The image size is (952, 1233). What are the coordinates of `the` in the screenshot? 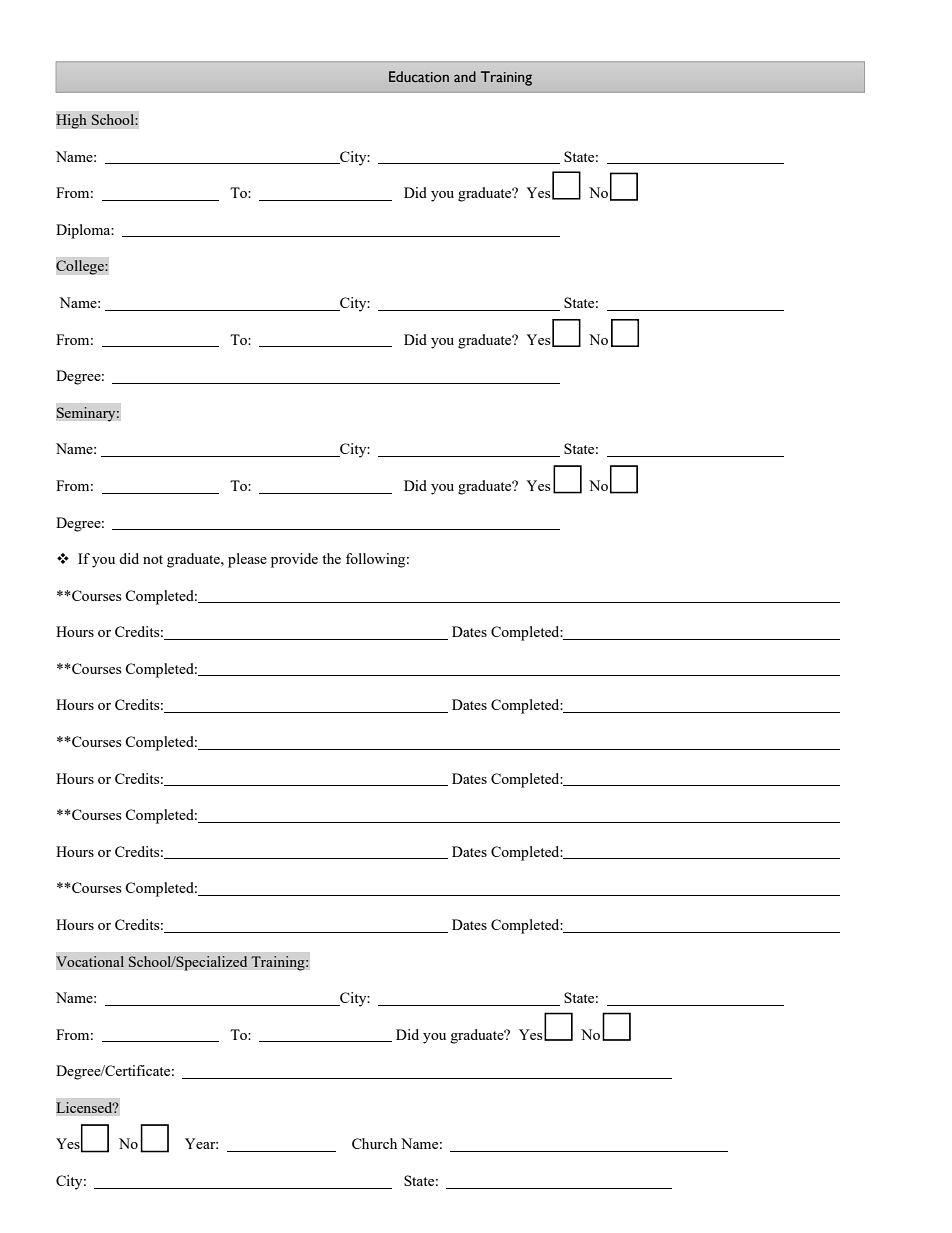 It's located at (331, 558).
